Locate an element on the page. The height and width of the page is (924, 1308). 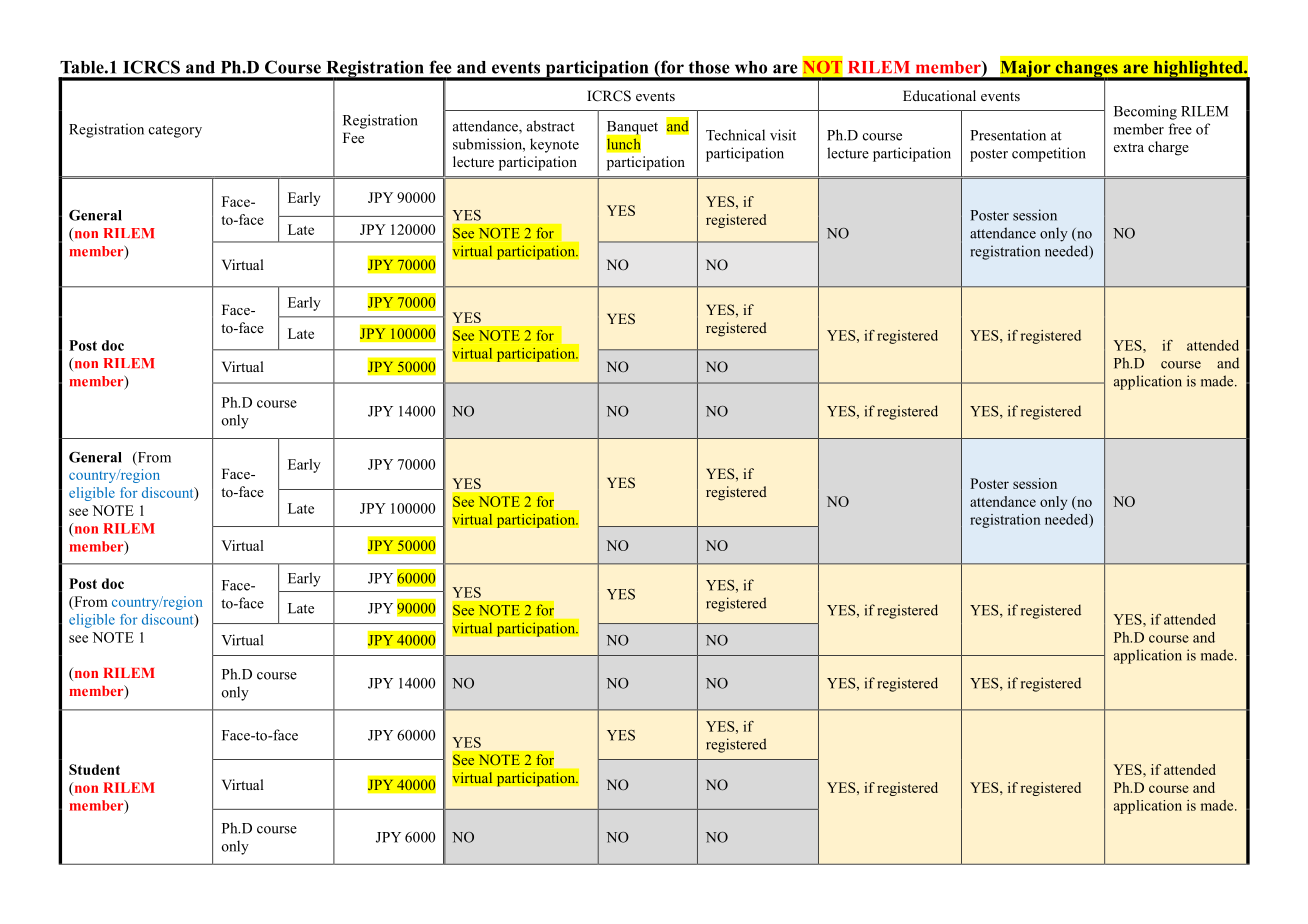
lunch is located at coordinates (624, 144).
